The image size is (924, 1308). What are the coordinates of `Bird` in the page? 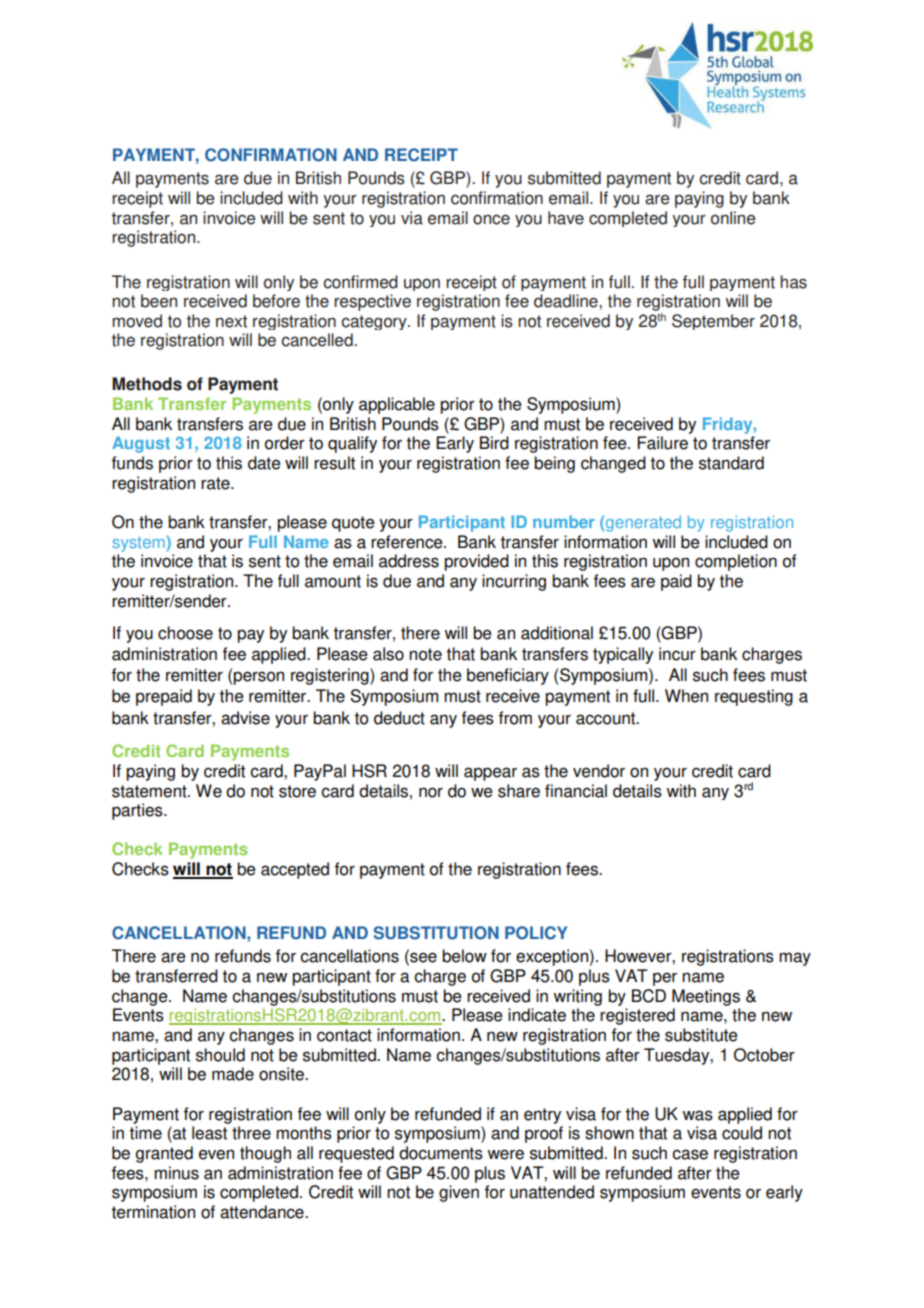 It's located at (494, 443).
